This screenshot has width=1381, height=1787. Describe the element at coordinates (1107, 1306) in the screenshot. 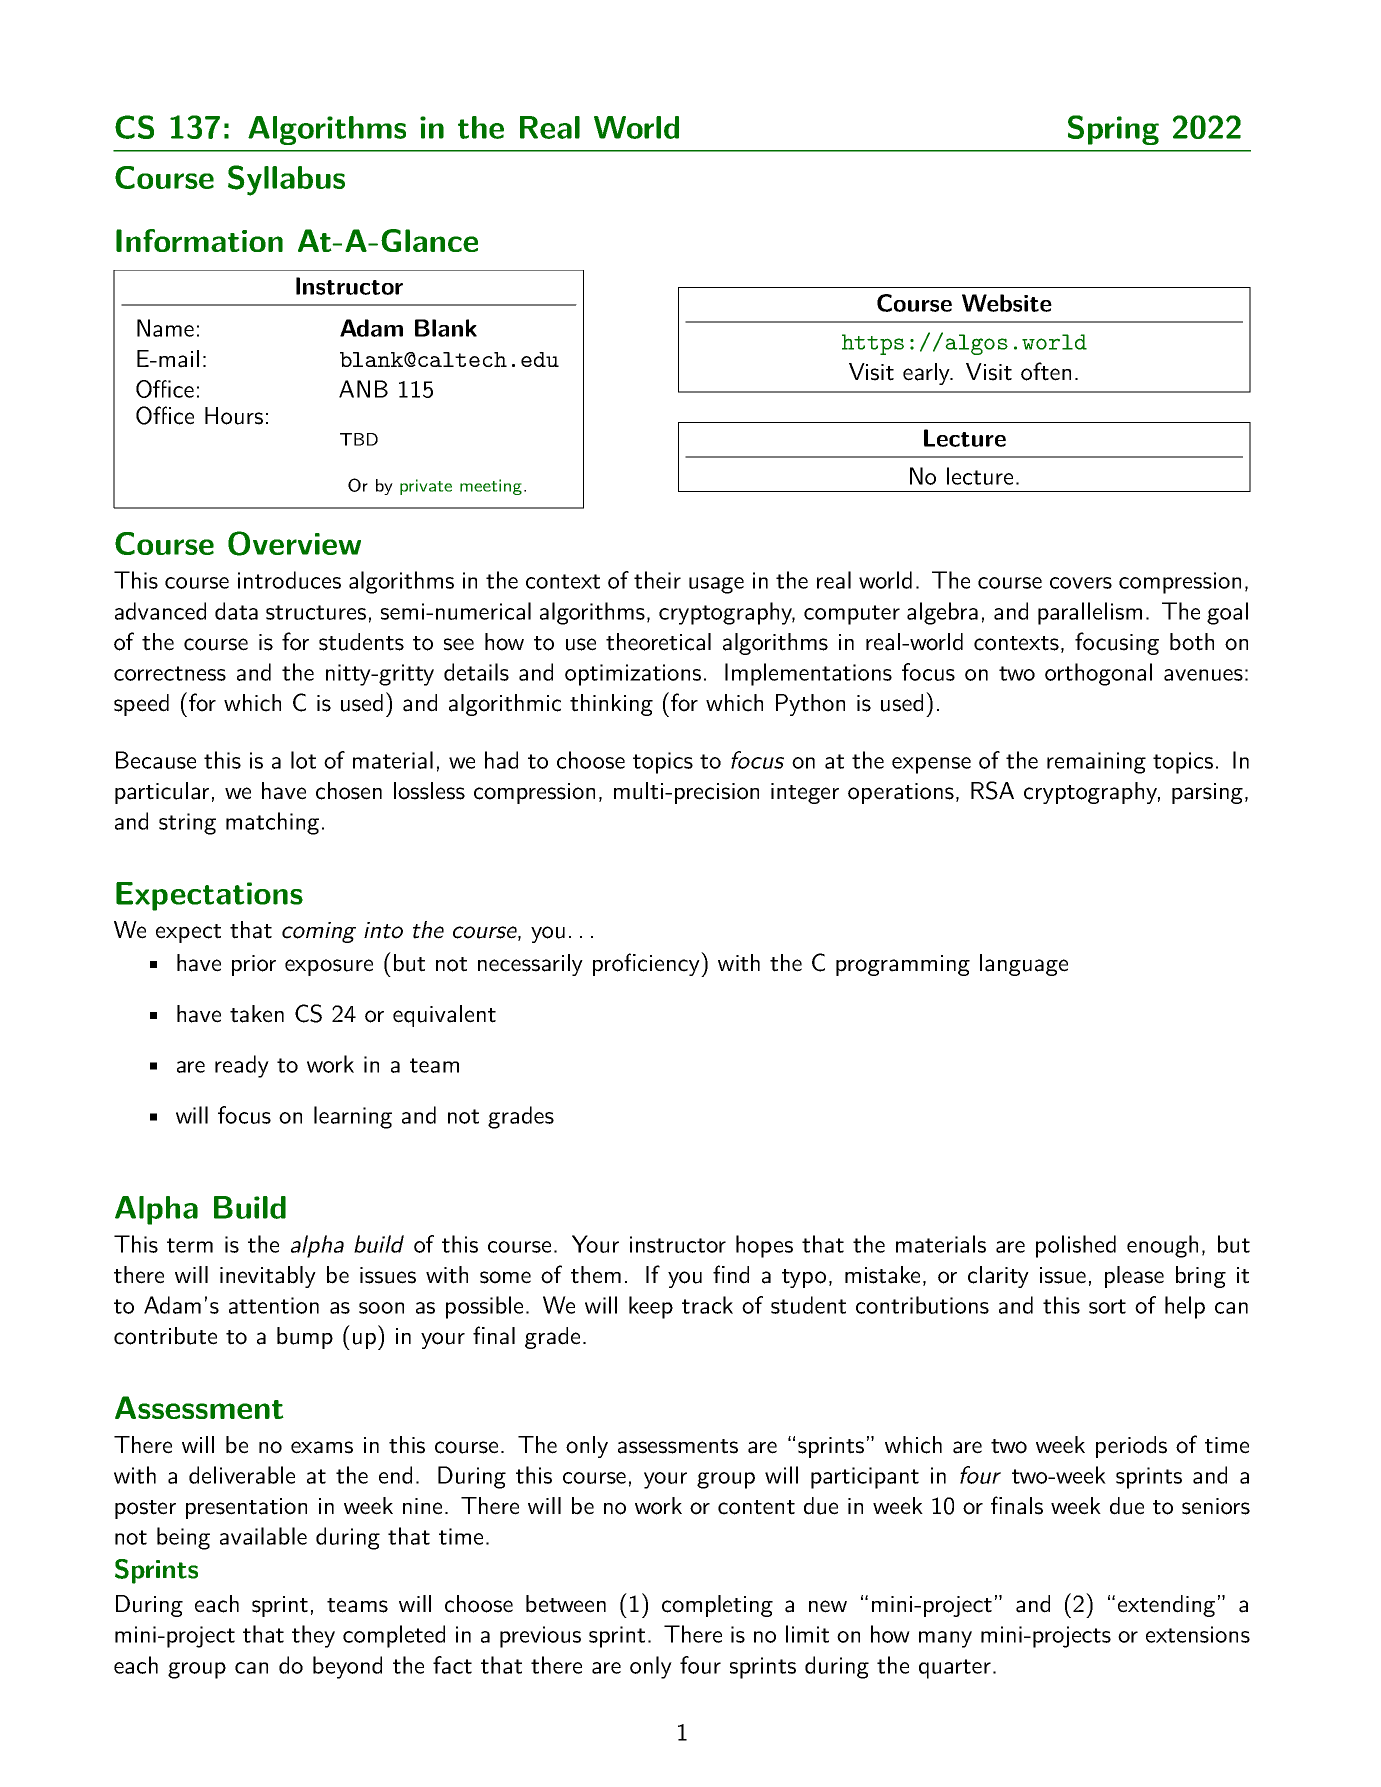

I see `sort` at that location.
